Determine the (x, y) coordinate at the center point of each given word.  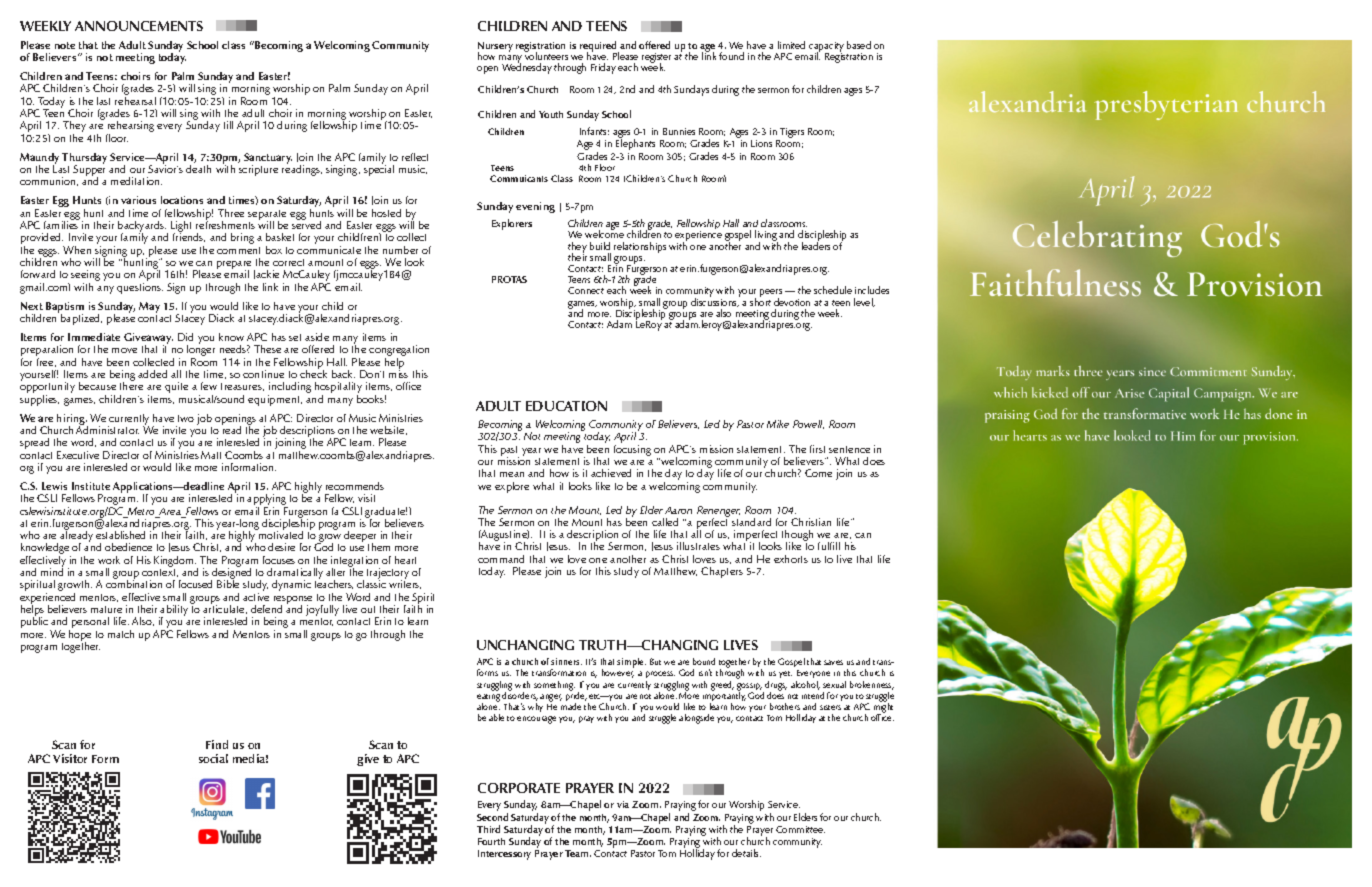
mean (512, 474)
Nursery (495, 48)
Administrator (107, 429)
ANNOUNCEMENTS (139, 26)
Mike (778, 424)
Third (488, 829)
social (213, 758)
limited (791, 45)
